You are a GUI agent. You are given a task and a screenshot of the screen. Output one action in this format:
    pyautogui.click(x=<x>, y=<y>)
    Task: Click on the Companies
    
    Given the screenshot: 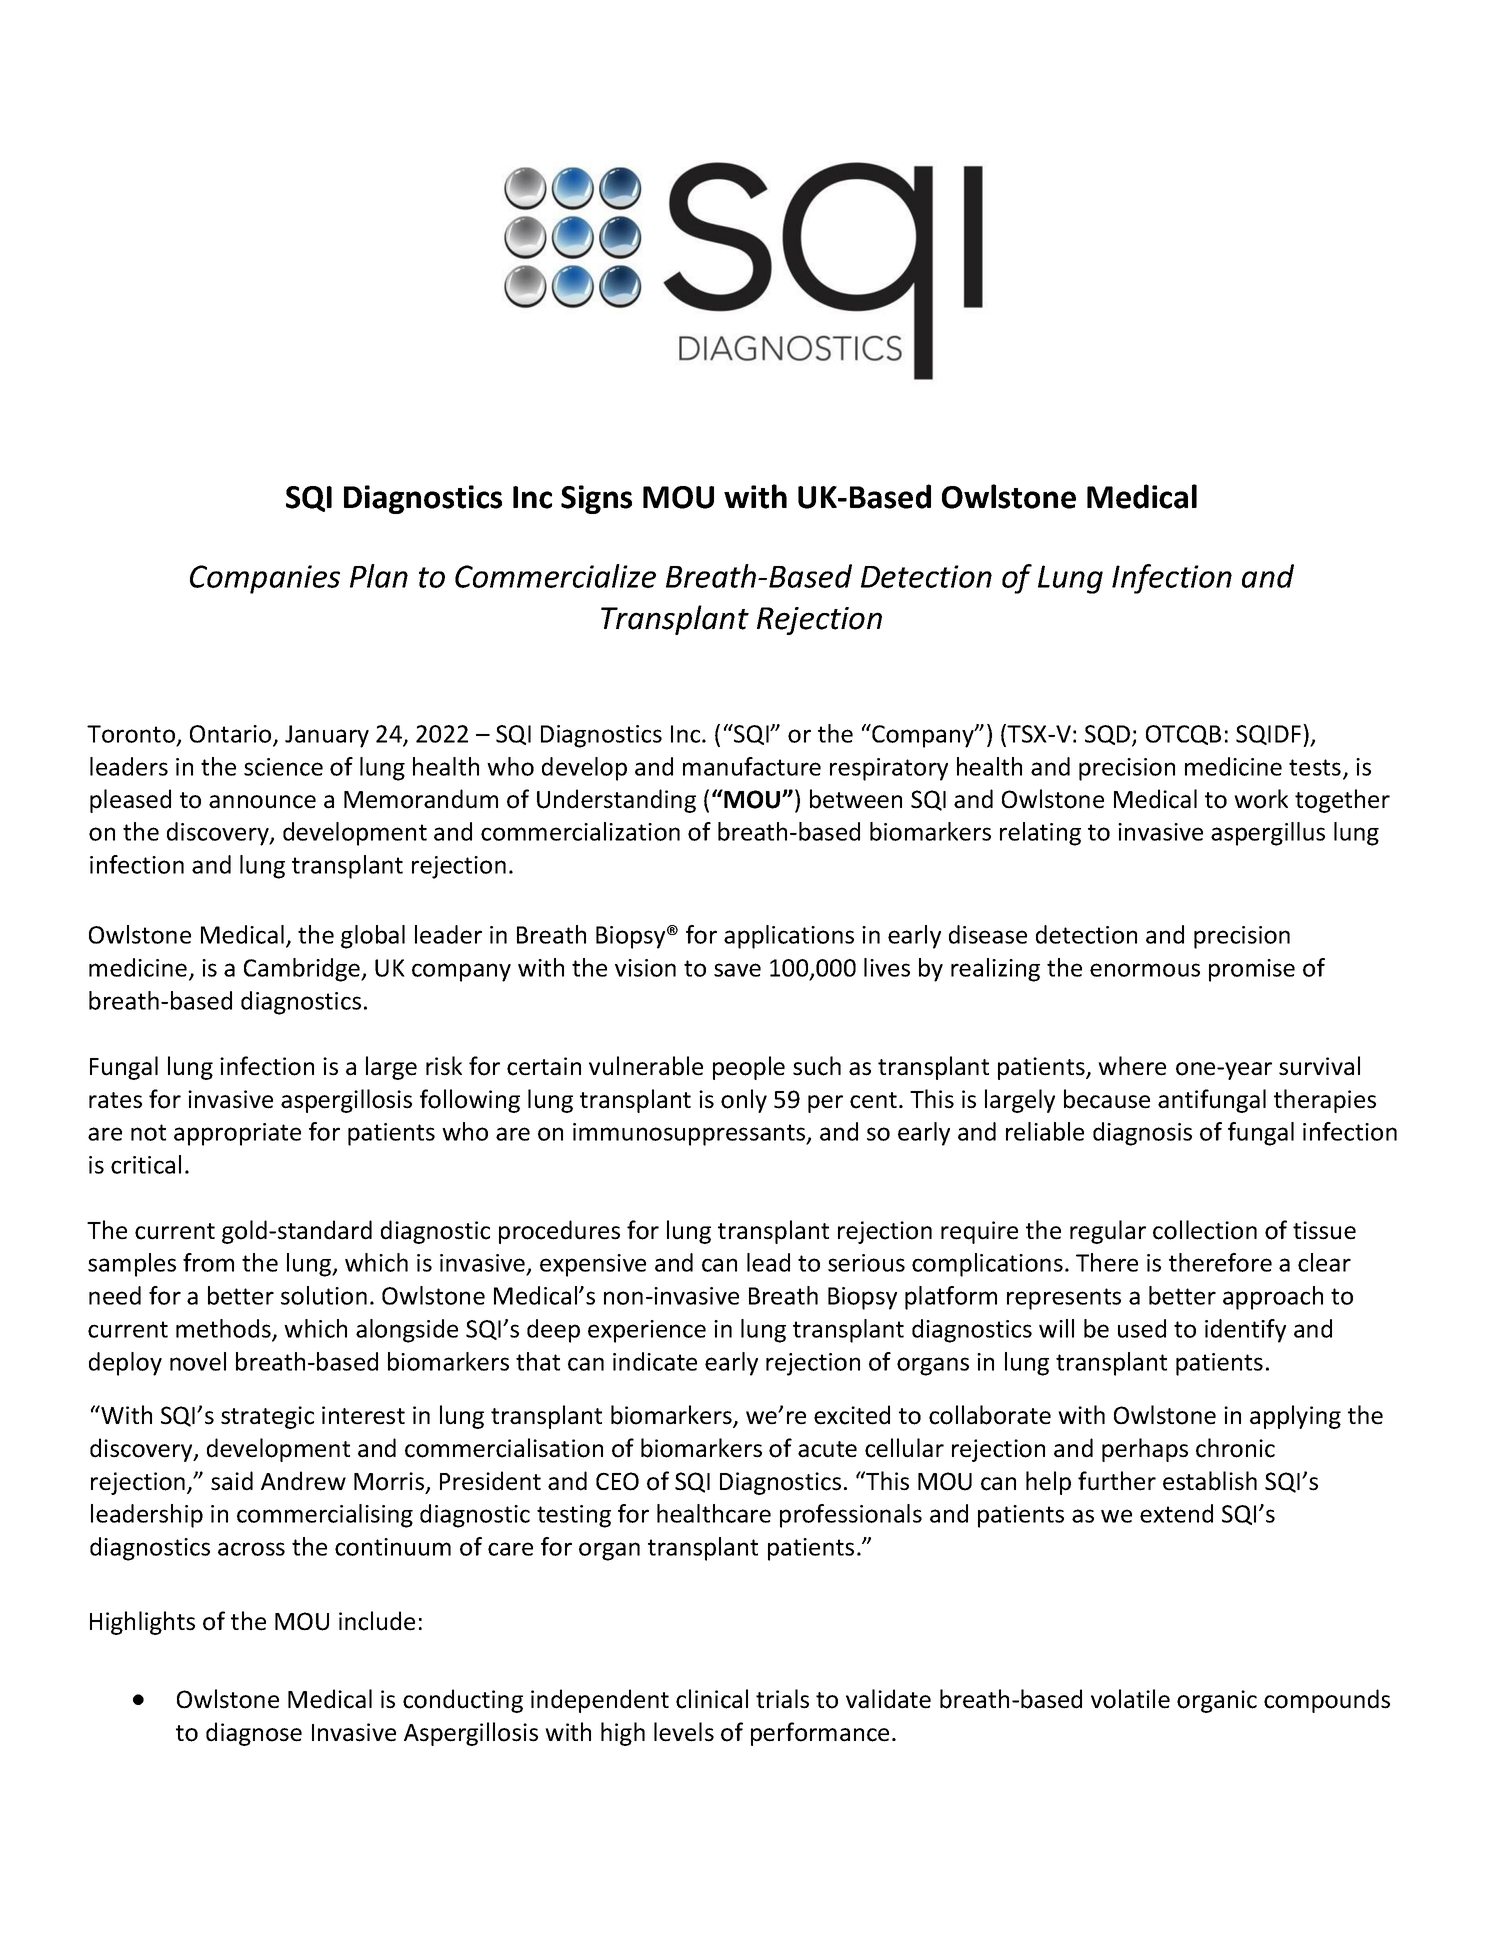 What is the action you would take?
    pyautogui.click(x=265, y=579)
